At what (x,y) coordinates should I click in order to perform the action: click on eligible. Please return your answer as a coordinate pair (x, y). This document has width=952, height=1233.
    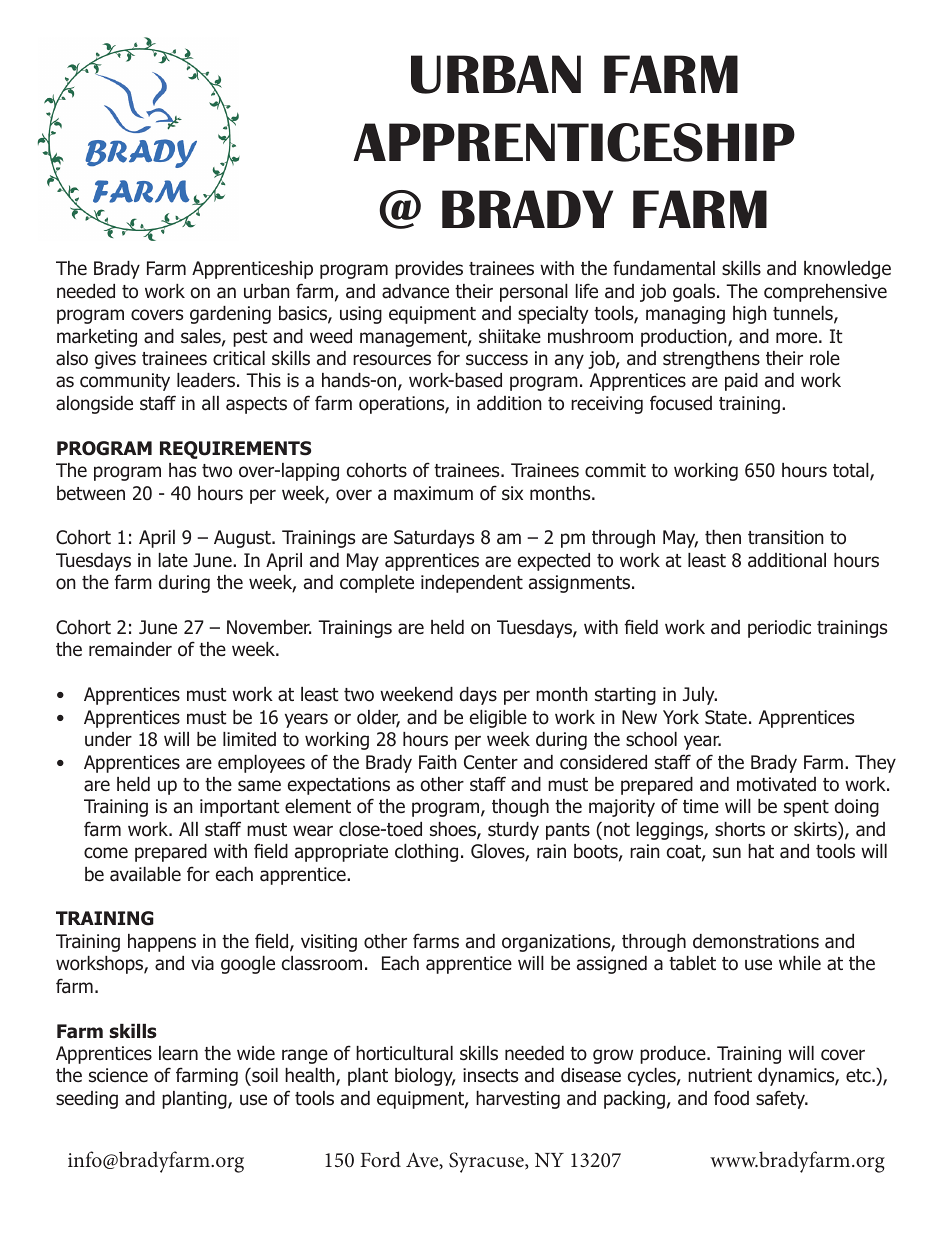
    Looking at the image, I should click on (498, 719).
